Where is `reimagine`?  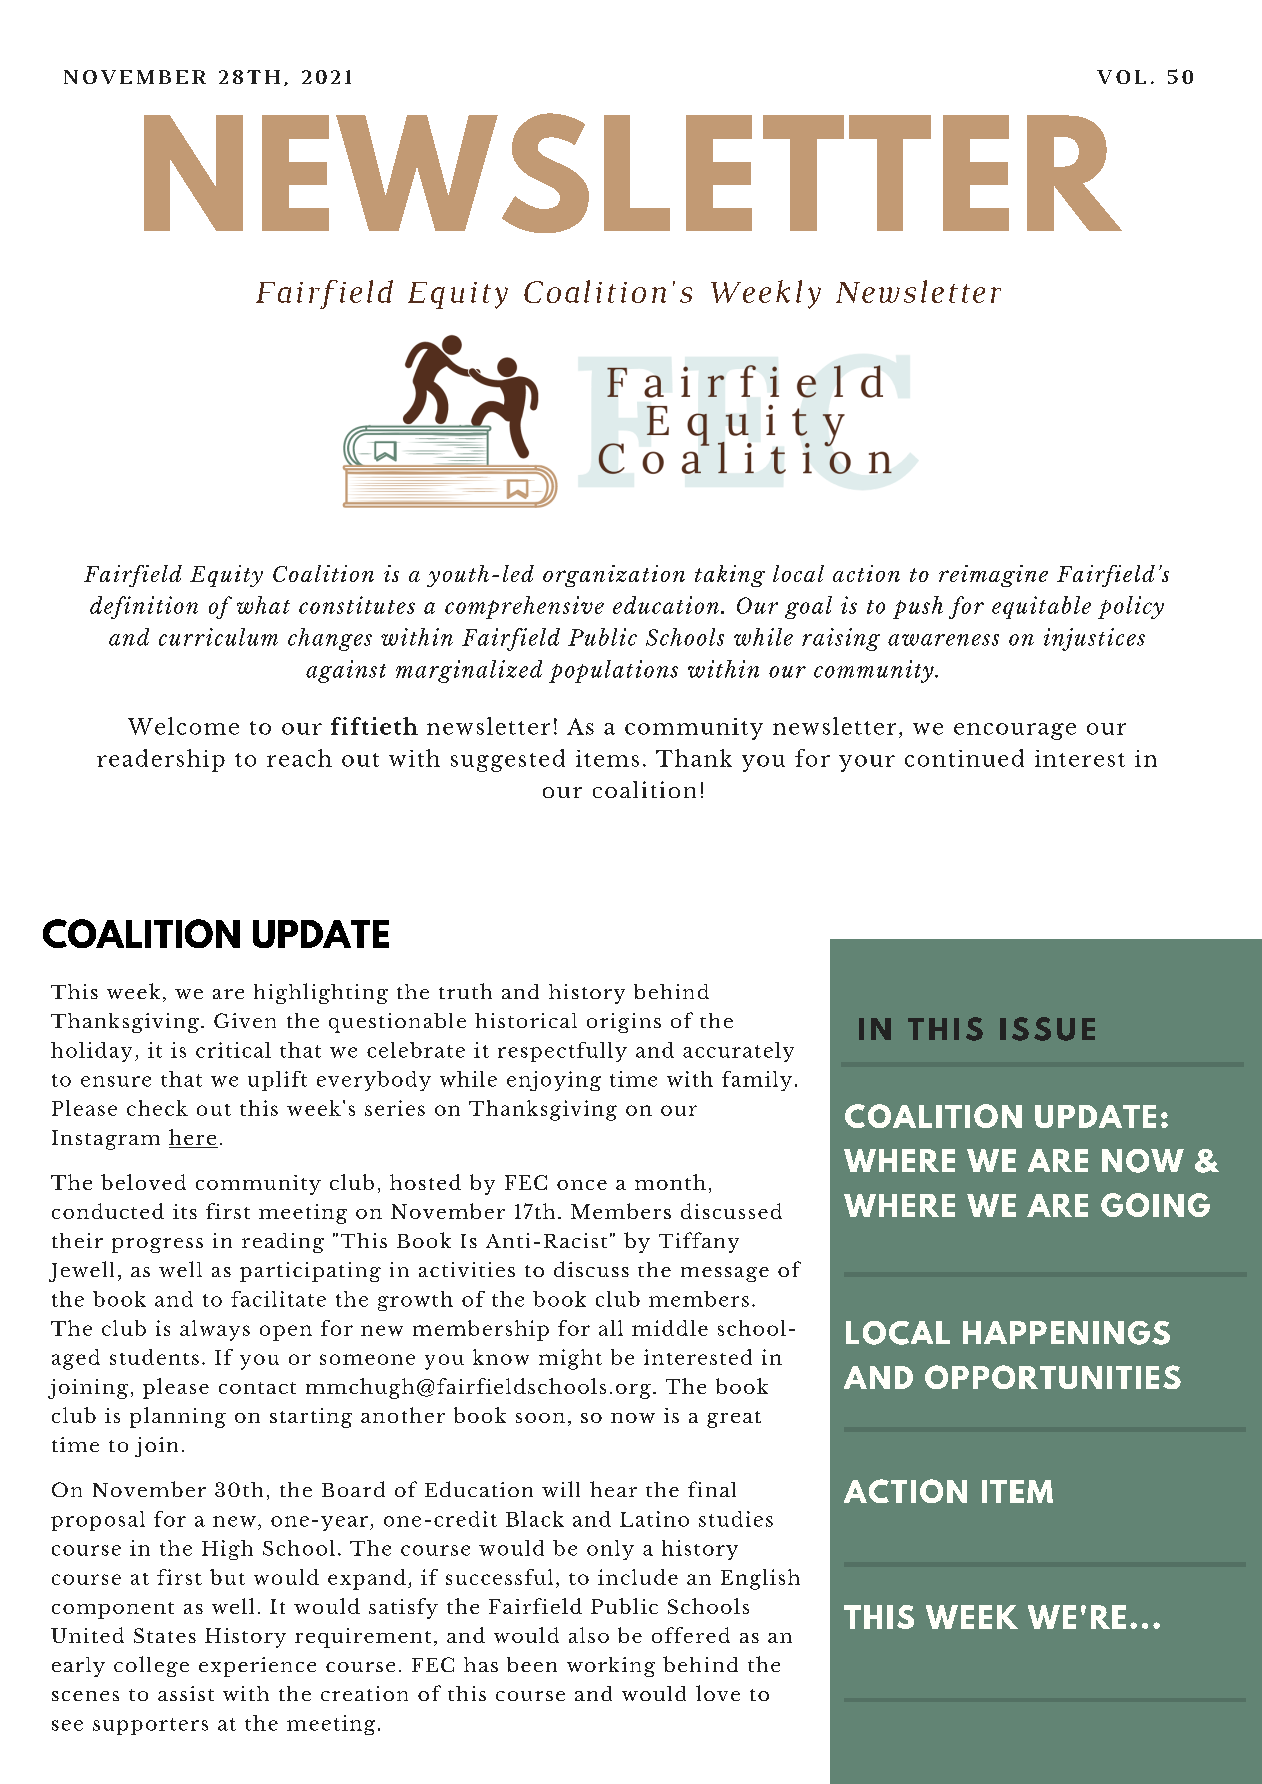
reimagine is located at coordinates (993, 576).
